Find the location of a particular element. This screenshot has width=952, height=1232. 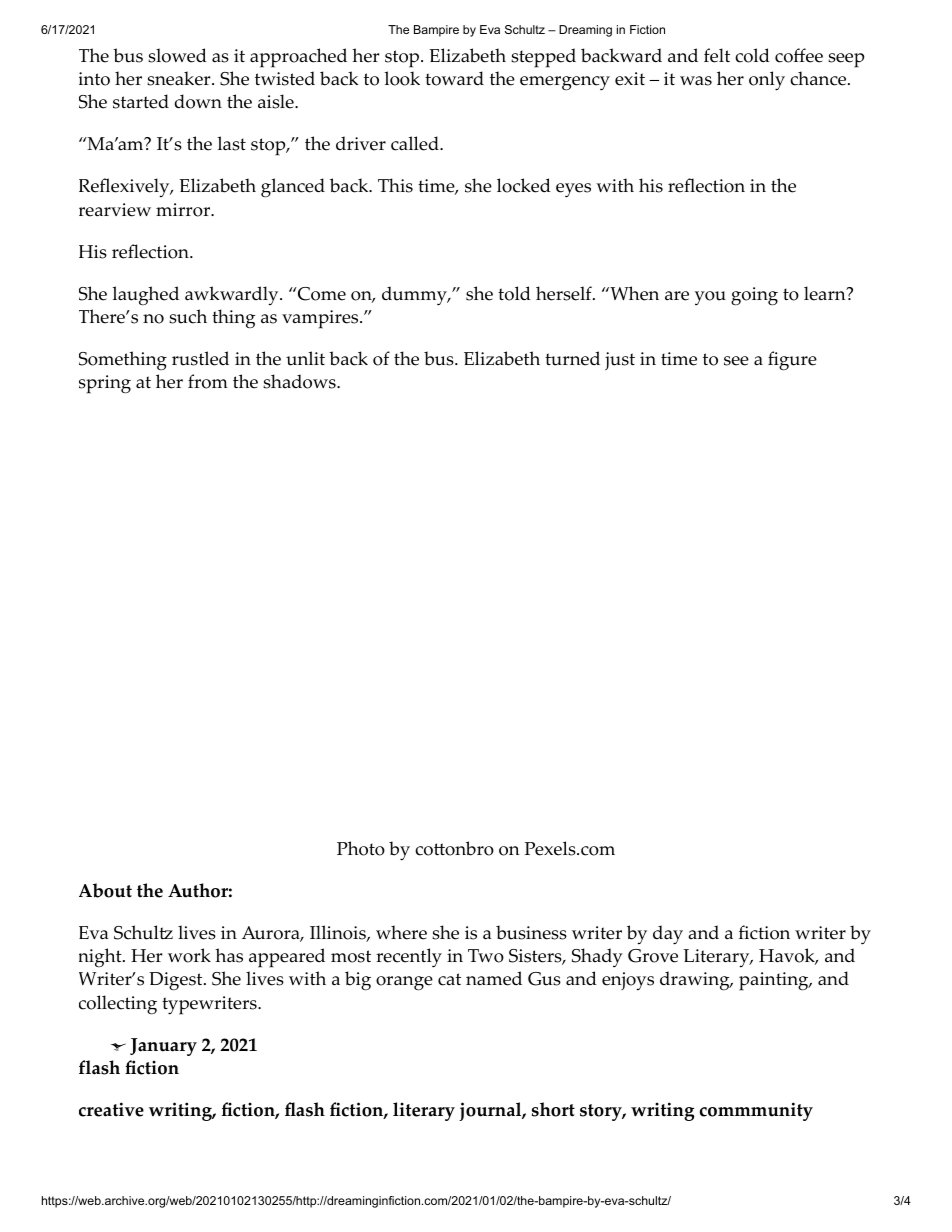

sneaker is located at coordinates (180, 78).
